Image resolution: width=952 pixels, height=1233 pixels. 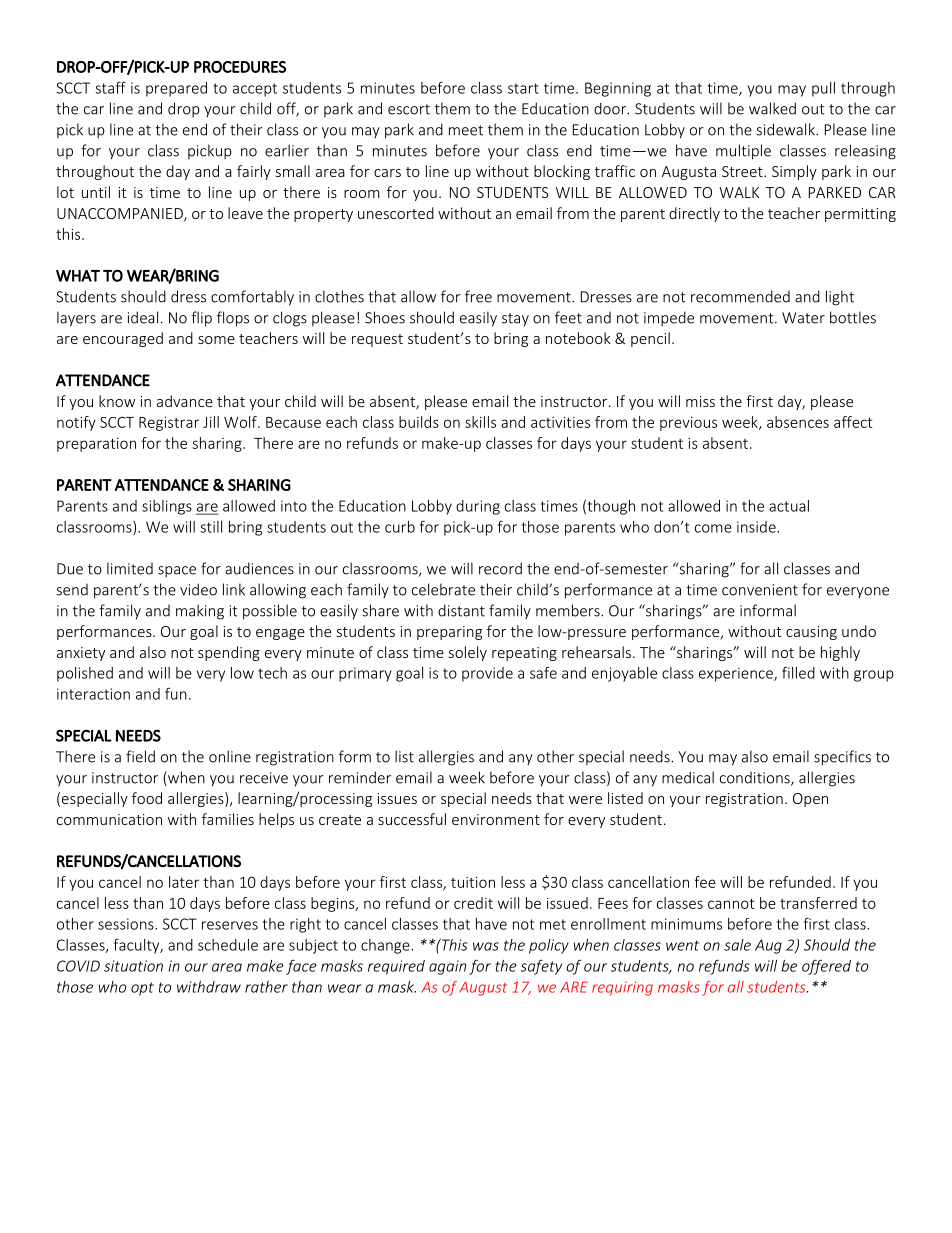 What do you see at coordinates (176, 89) in the screenshot?
I see `prepared` at bounding box center [176, 89].
